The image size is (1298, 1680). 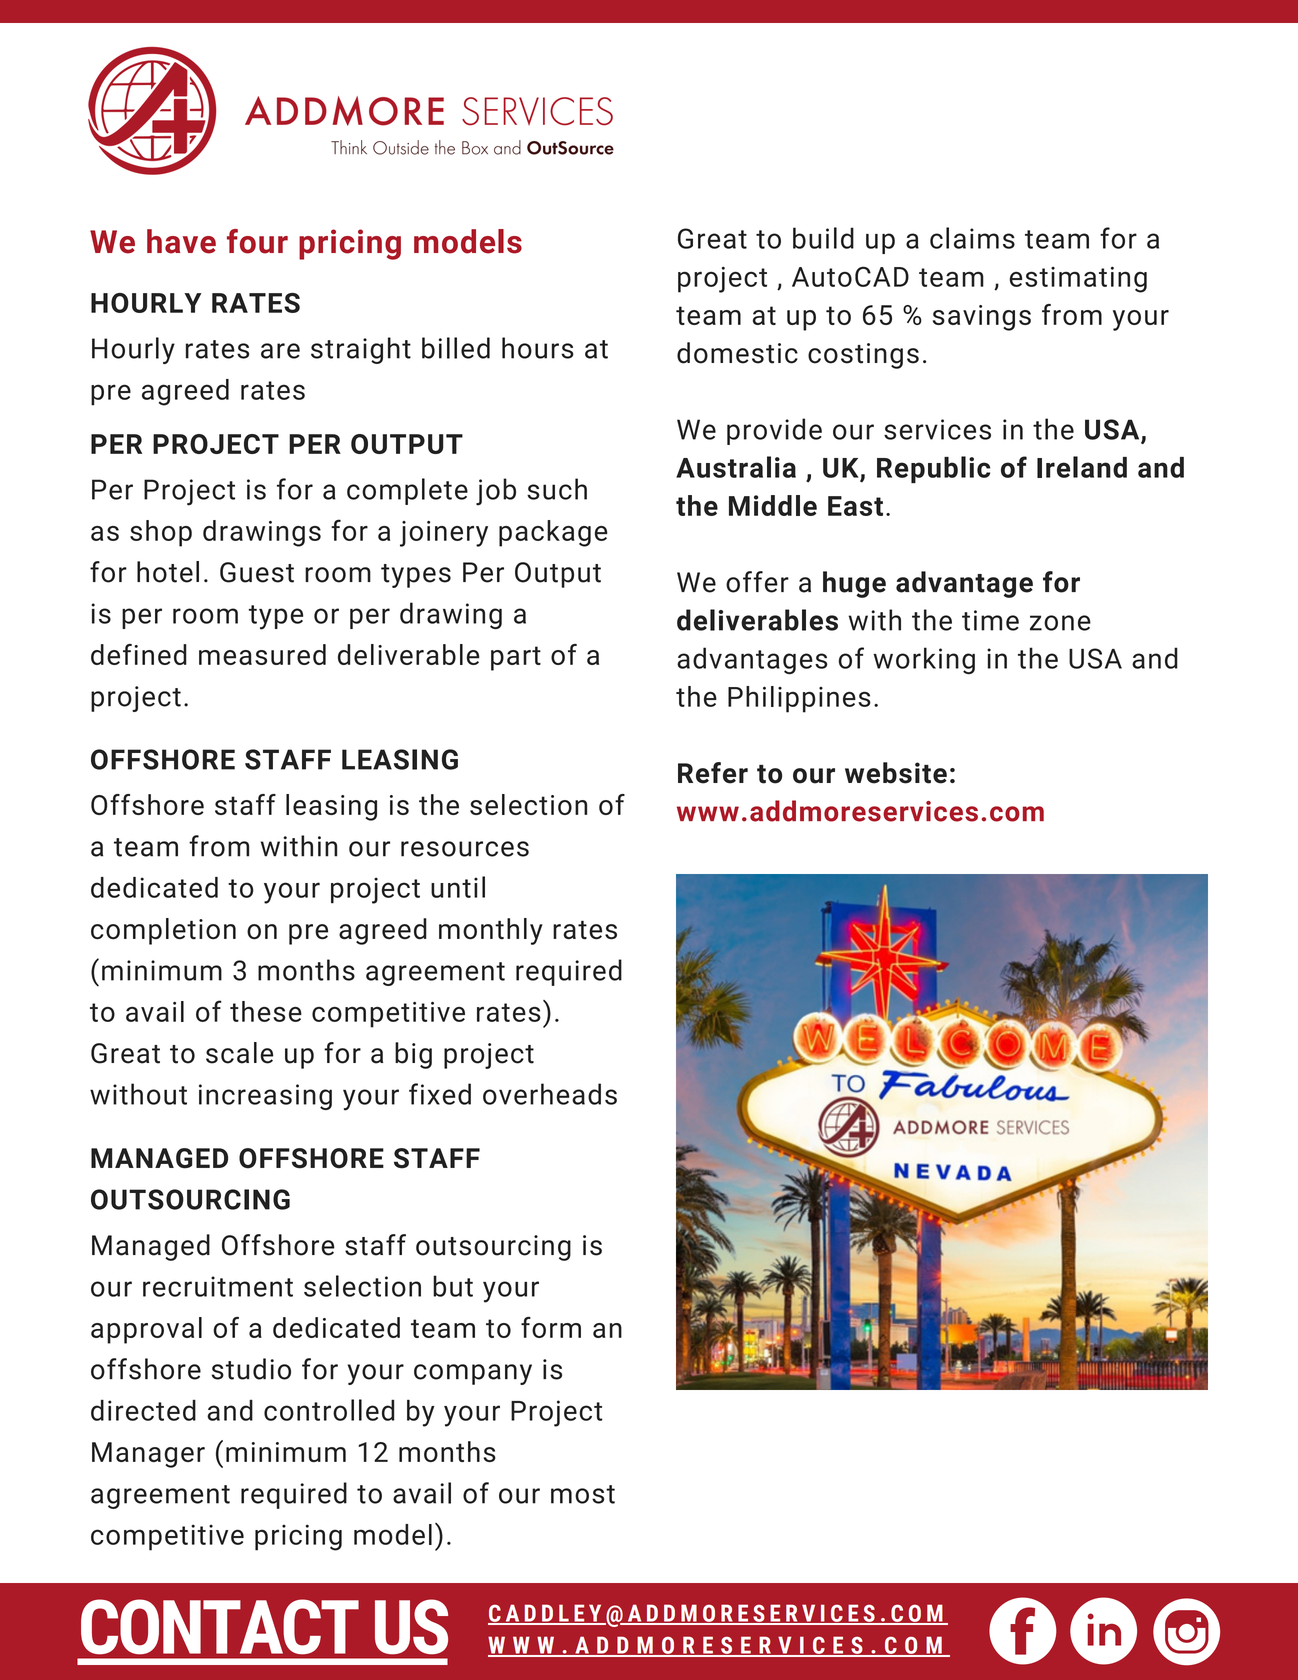 I want to click on working, so click(x=924, y=661).
